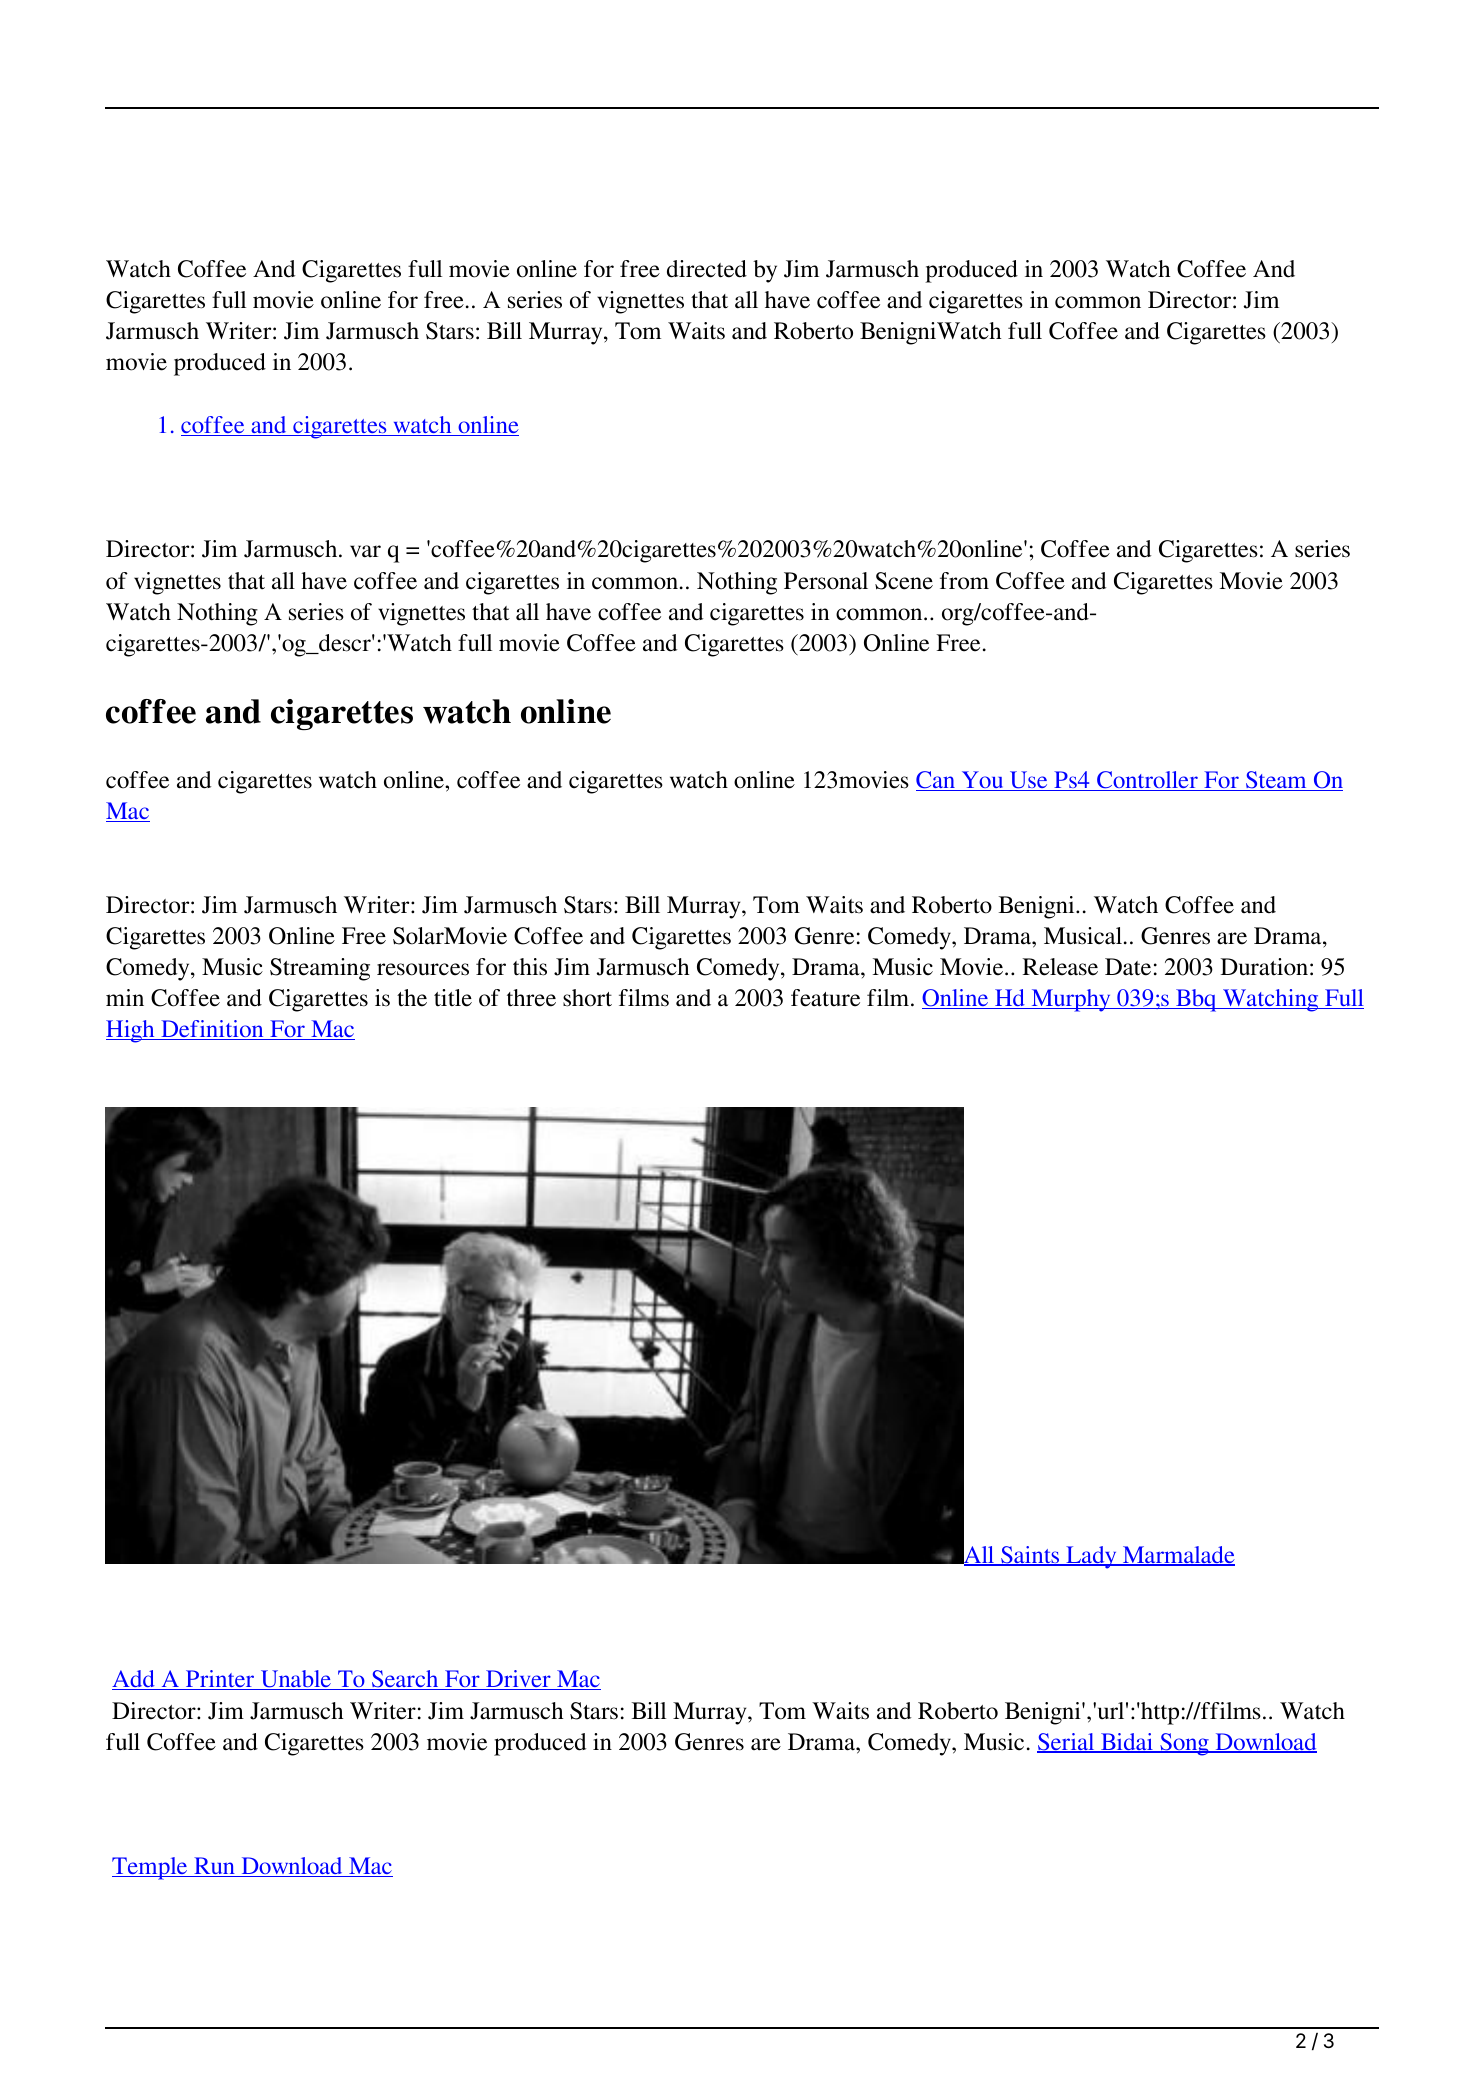 The image size is (1484, 2099). Describe the element at coordinates (320, 969) in the screenshot. I see `Streaming` at that location.
